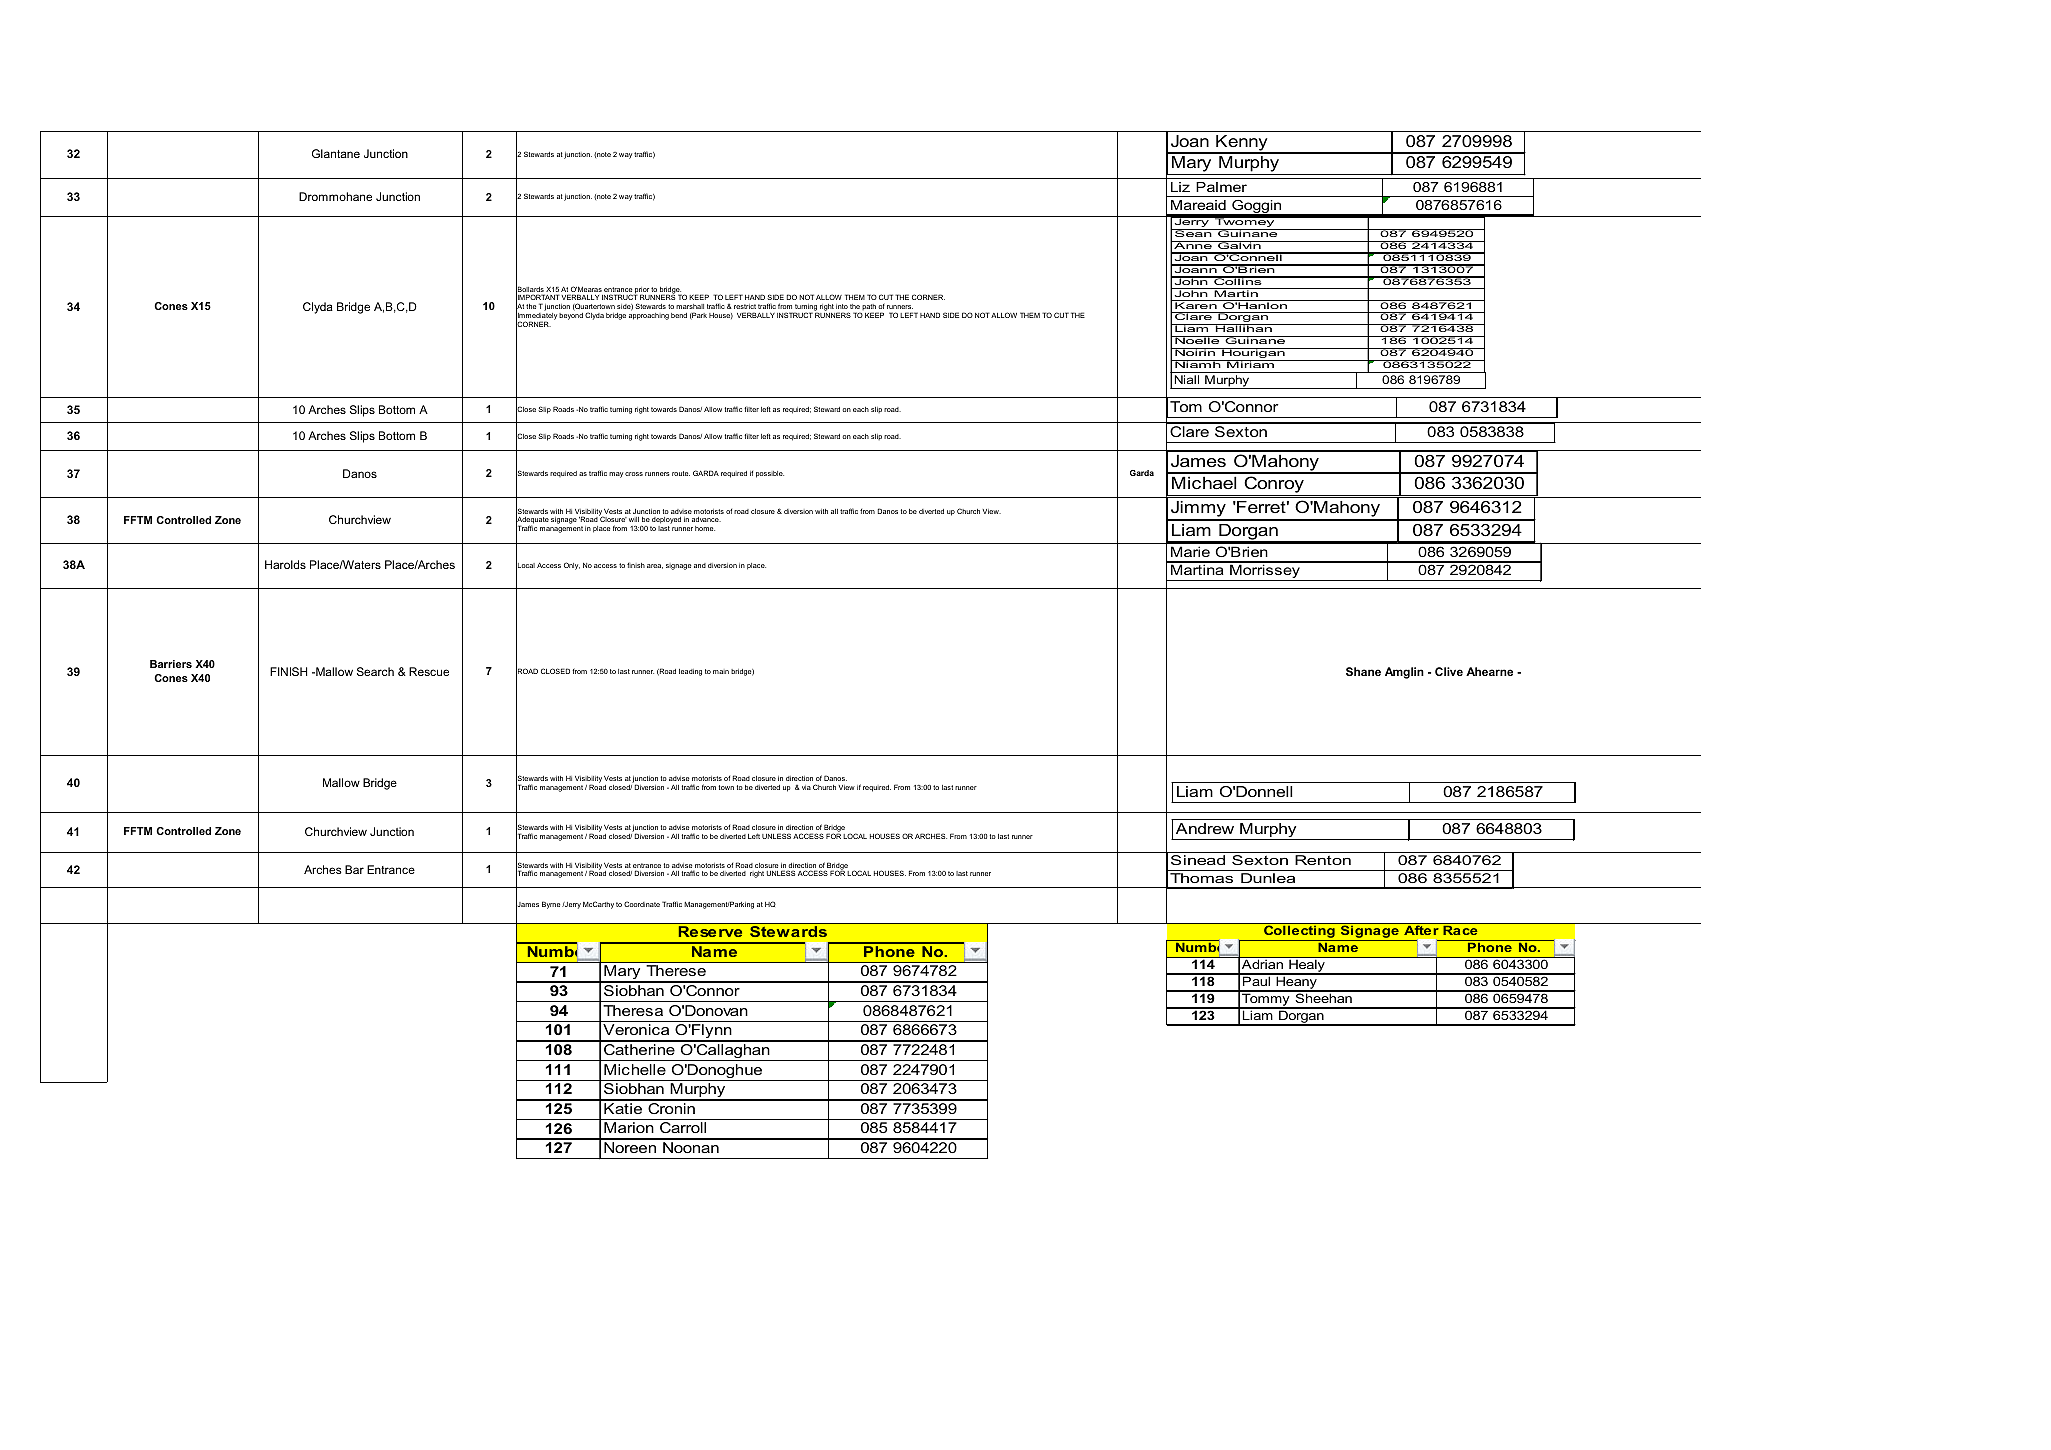 This screenshot has height=1450, width=2051. I want to click on restrict, so click(745, 306).
